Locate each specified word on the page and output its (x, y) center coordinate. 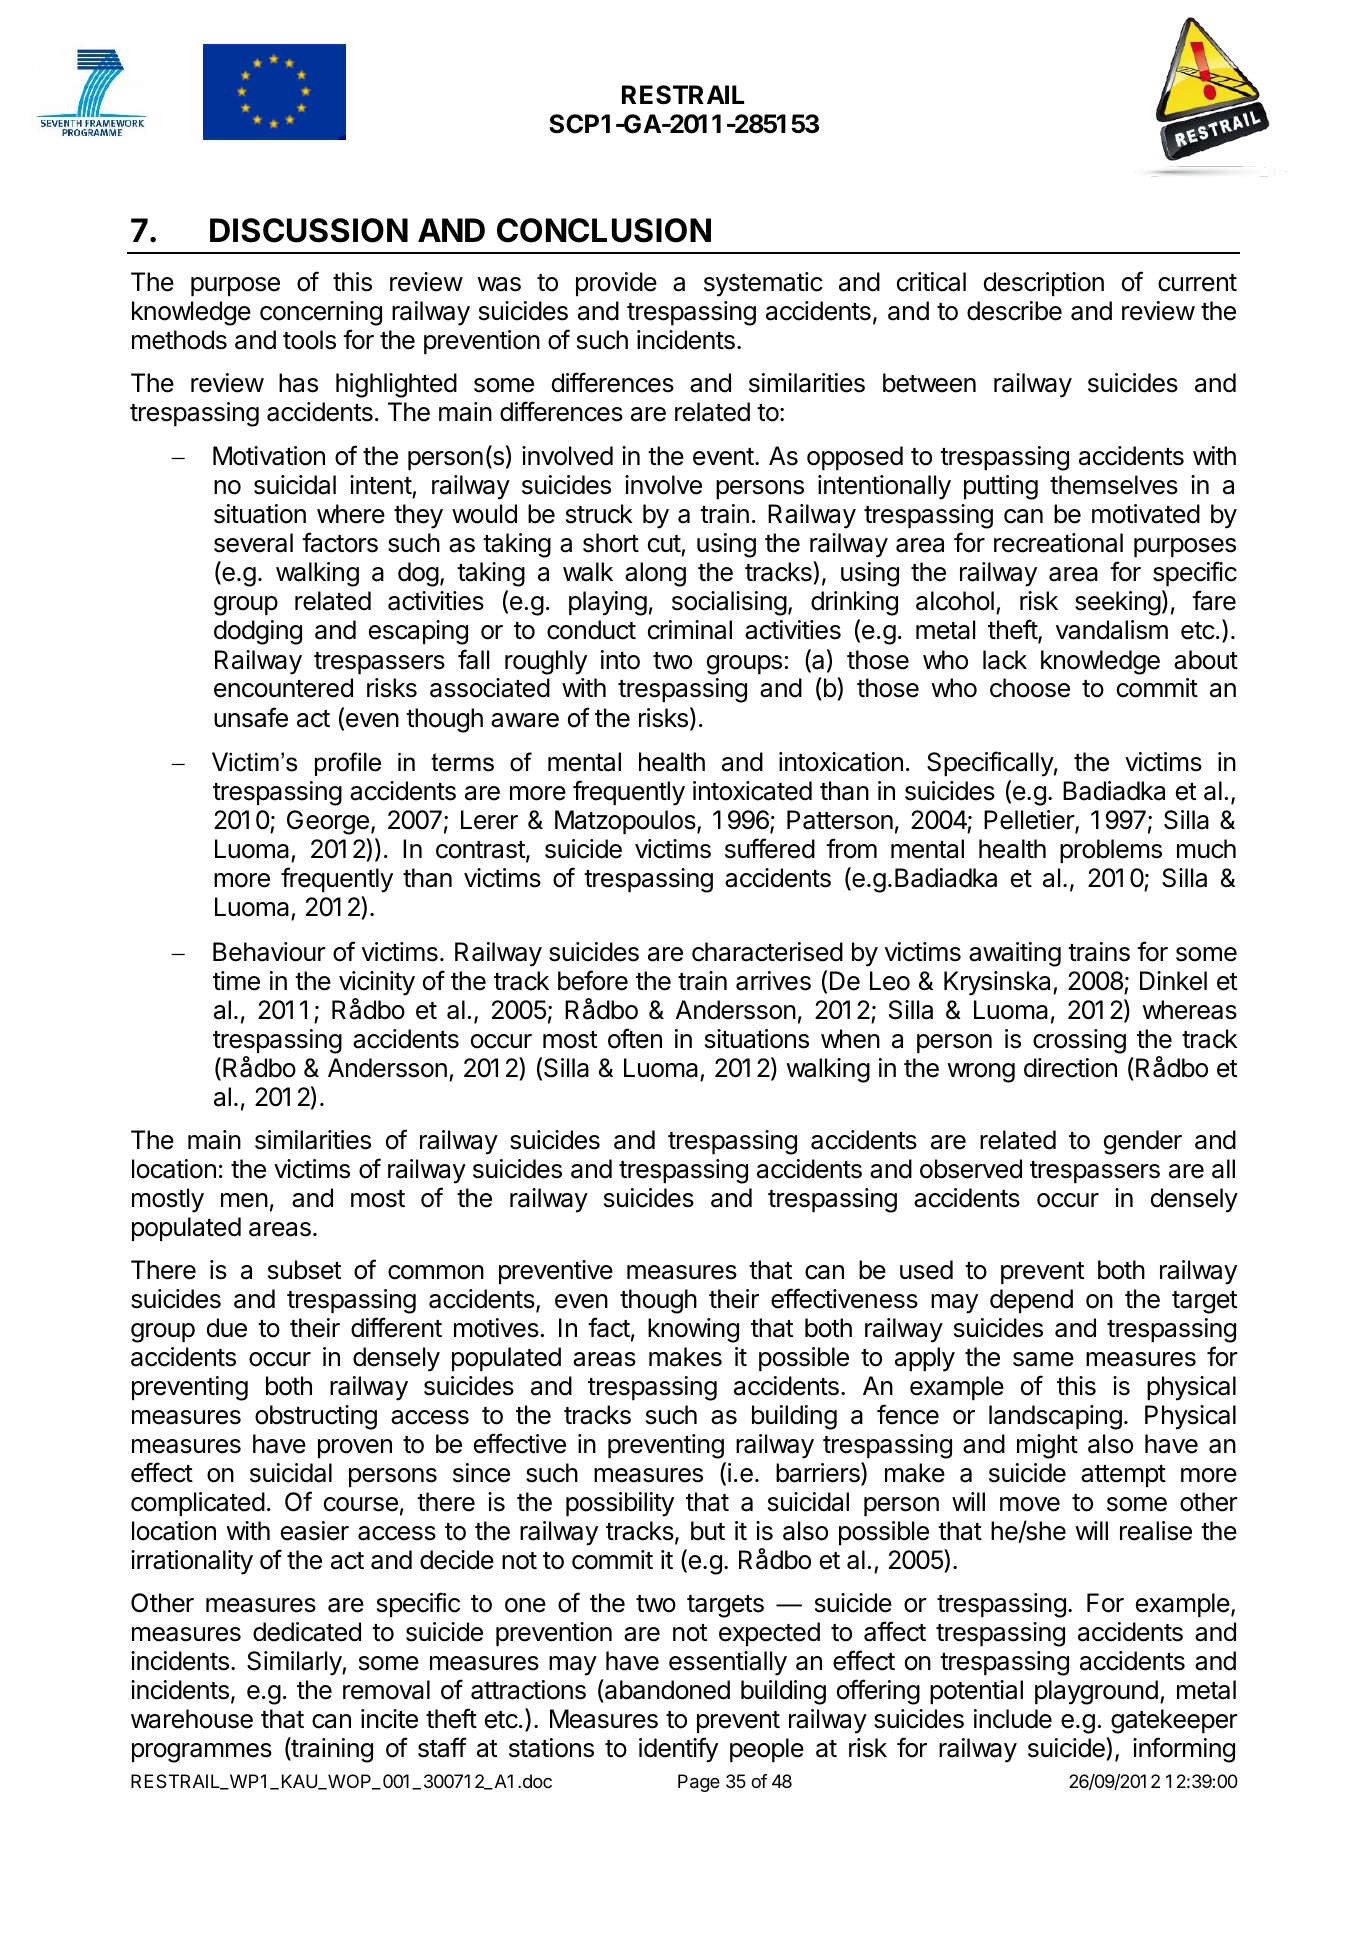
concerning (321, 313)
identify (678, 1750)
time (236, 981)
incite (389, 1719)
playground (1096, 1692)
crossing (1079, 1041)
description (1044, 284)
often (635, 1038)
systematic (763, 284)
